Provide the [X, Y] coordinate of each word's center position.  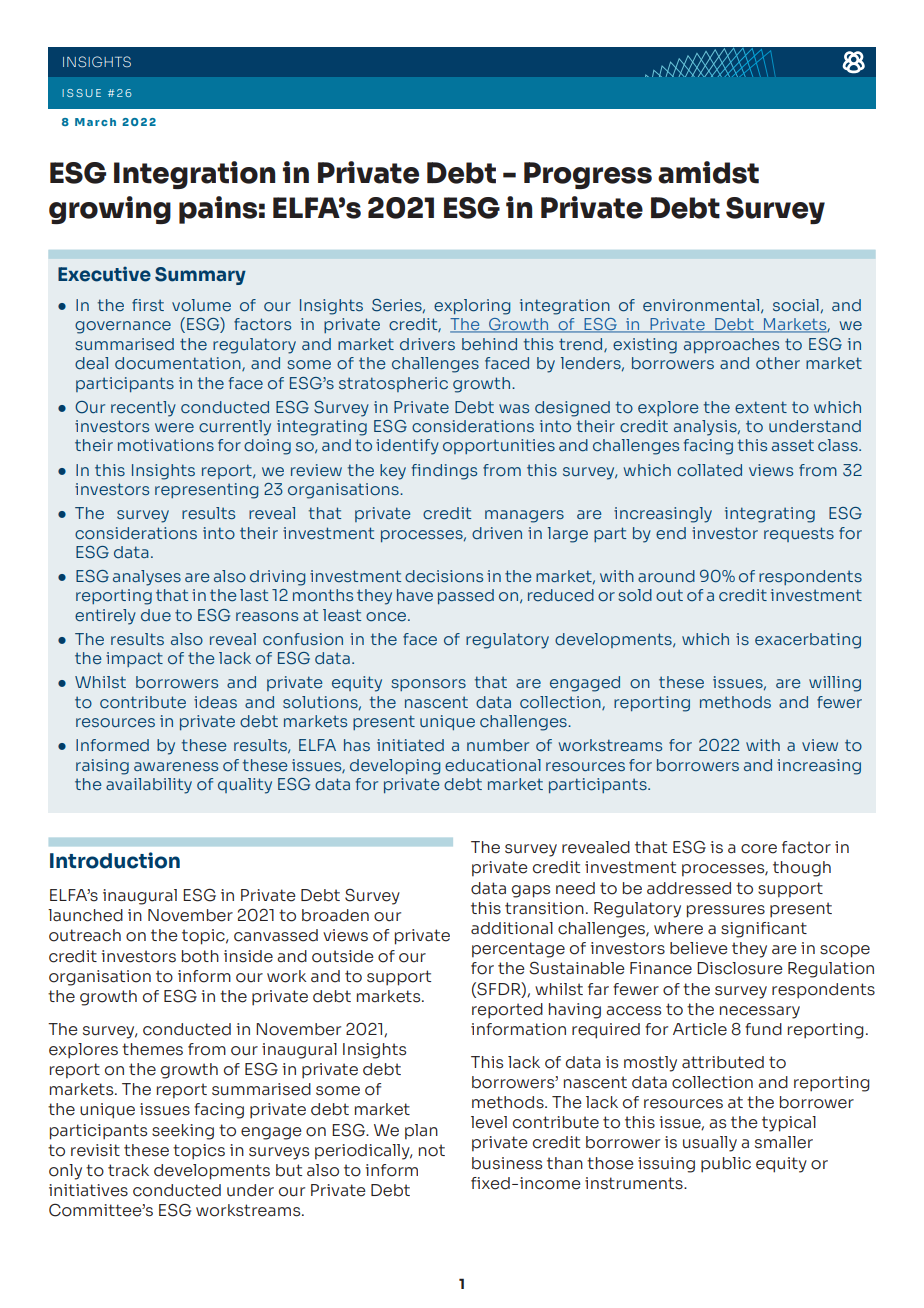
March [95, 122]
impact [134, 659]
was [514, 408]
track [128, 1170]
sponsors [428, 685]
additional [512, 928]
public [726, 1165]
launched [85, 915]
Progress [588, 175]
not [432, 1150]
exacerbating [808, 641]
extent [761, 407]
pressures [726, 911]
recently [143, 409]
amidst [708, 172]
